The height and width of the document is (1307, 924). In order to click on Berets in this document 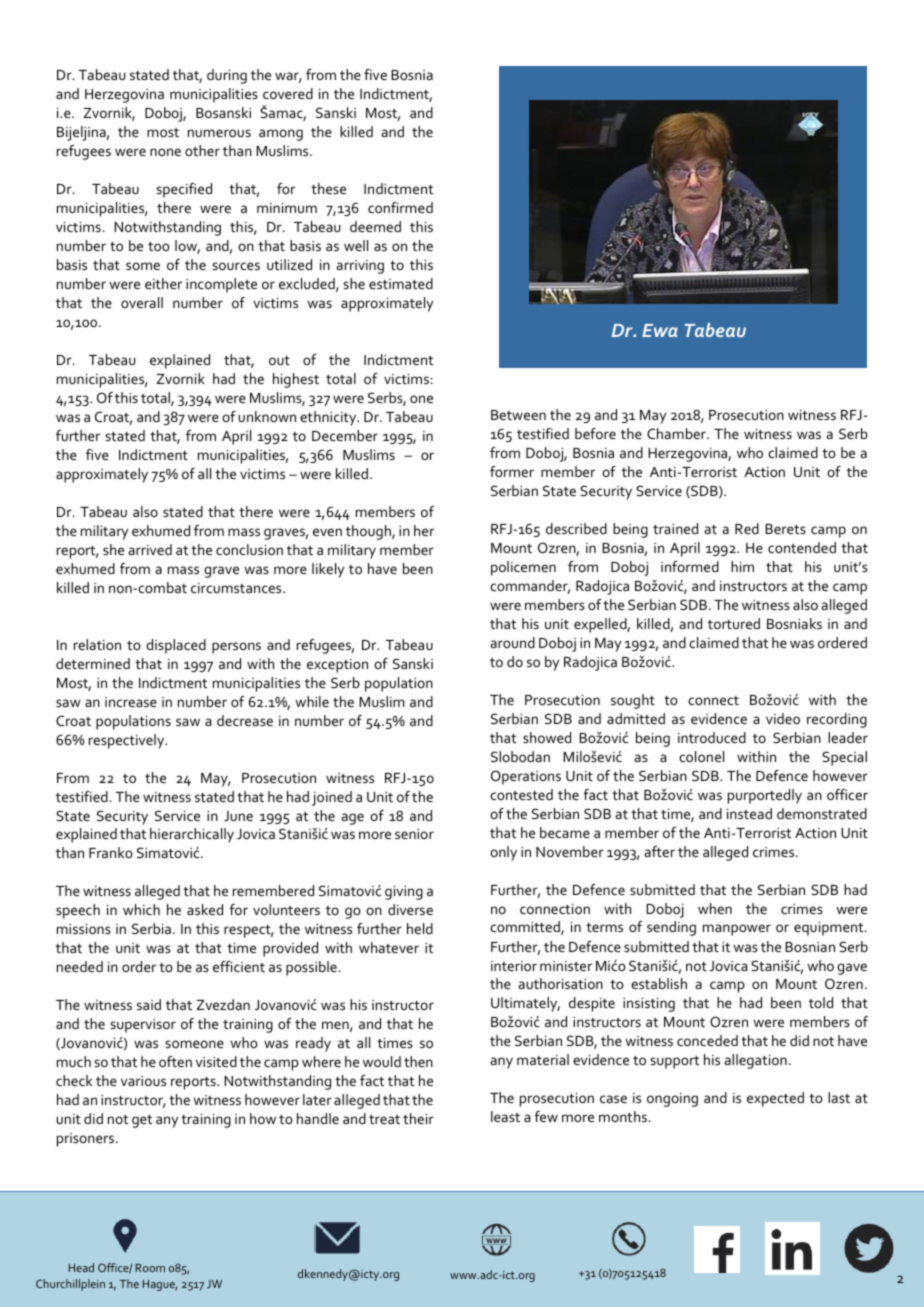, I will do `click(785, 529)`.
